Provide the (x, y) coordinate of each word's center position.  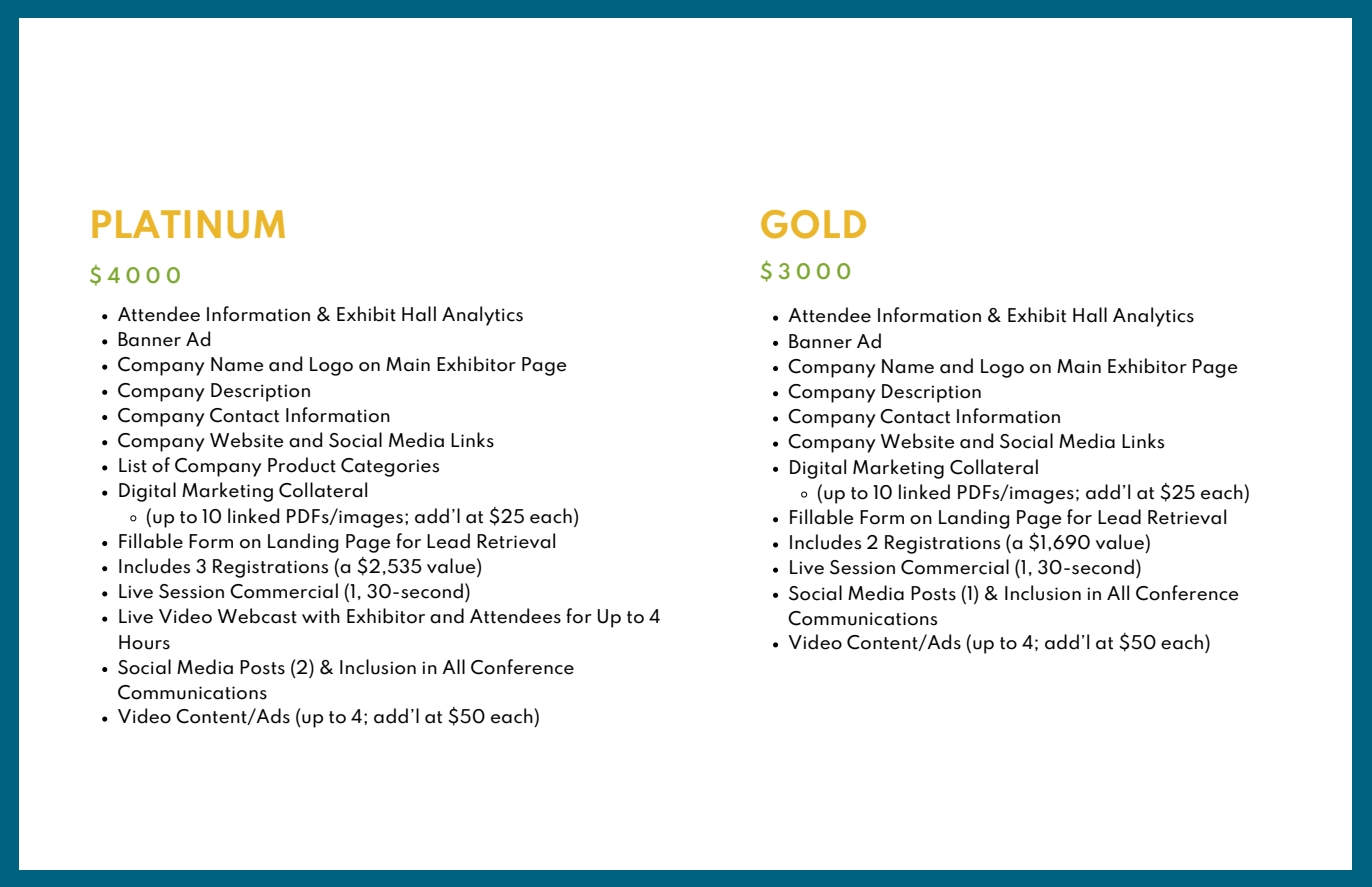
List (133, 465)
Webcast (257, 616)
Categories (390, 467)
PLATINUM (188, 224)
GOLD (813, 224)
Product (302, 465)
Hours (144, 642)
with (321, 616)
